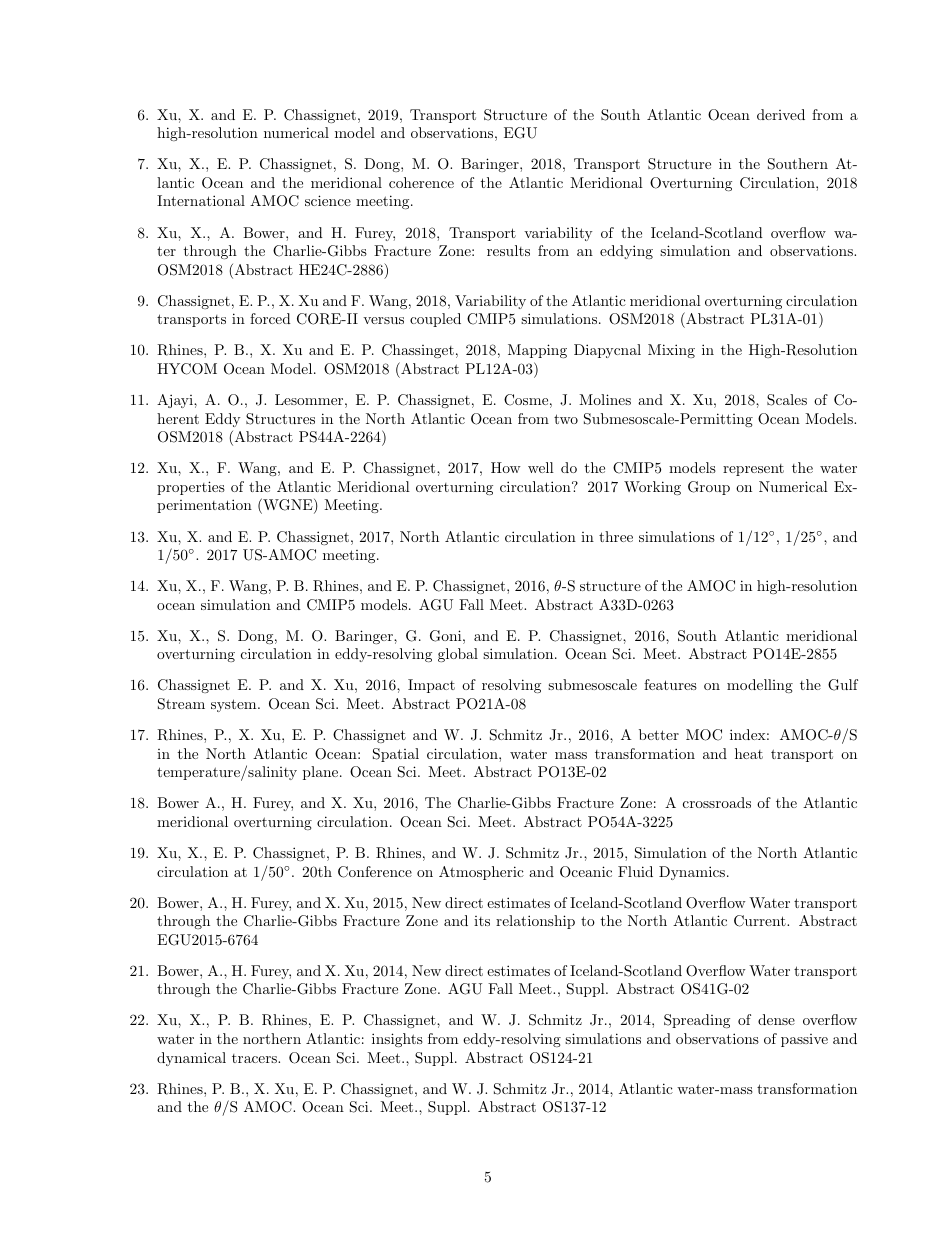 The image size is (952, 1233). What do you see at coordinates (749, 753) in the screenshot?
I see `heat` at bounding box center [749, 753].
